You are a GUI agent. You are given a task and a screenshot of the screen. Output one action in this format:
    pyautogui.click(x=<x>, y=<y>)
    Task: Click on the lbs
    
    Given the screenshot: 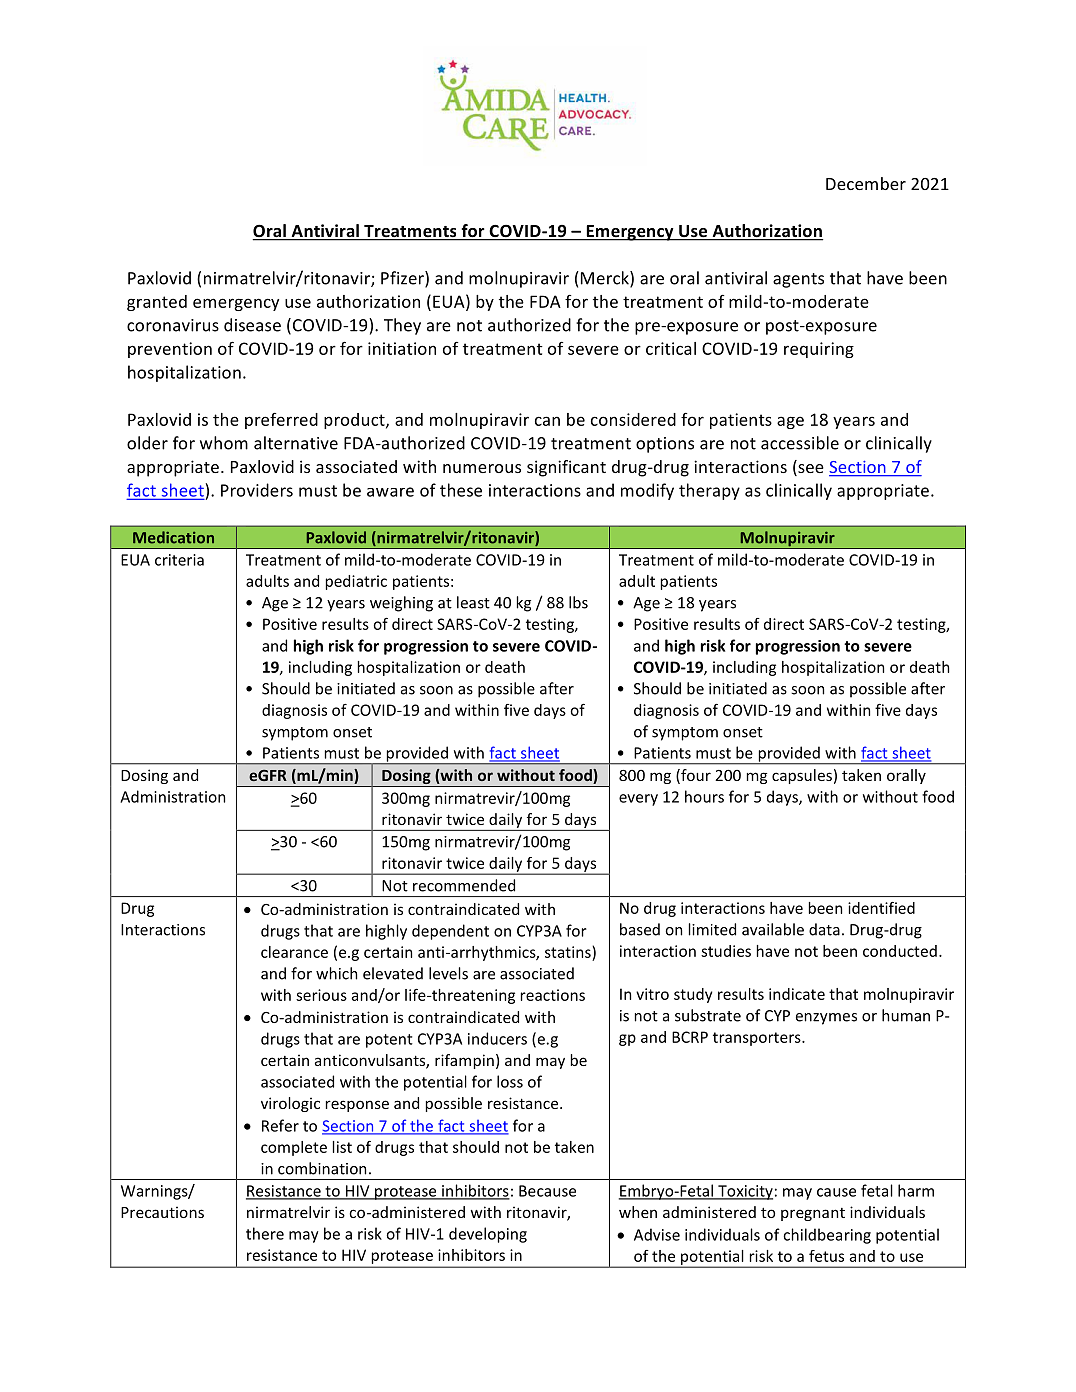 What is the action you would take?
    pyautogui.click(x=578, y=602)
